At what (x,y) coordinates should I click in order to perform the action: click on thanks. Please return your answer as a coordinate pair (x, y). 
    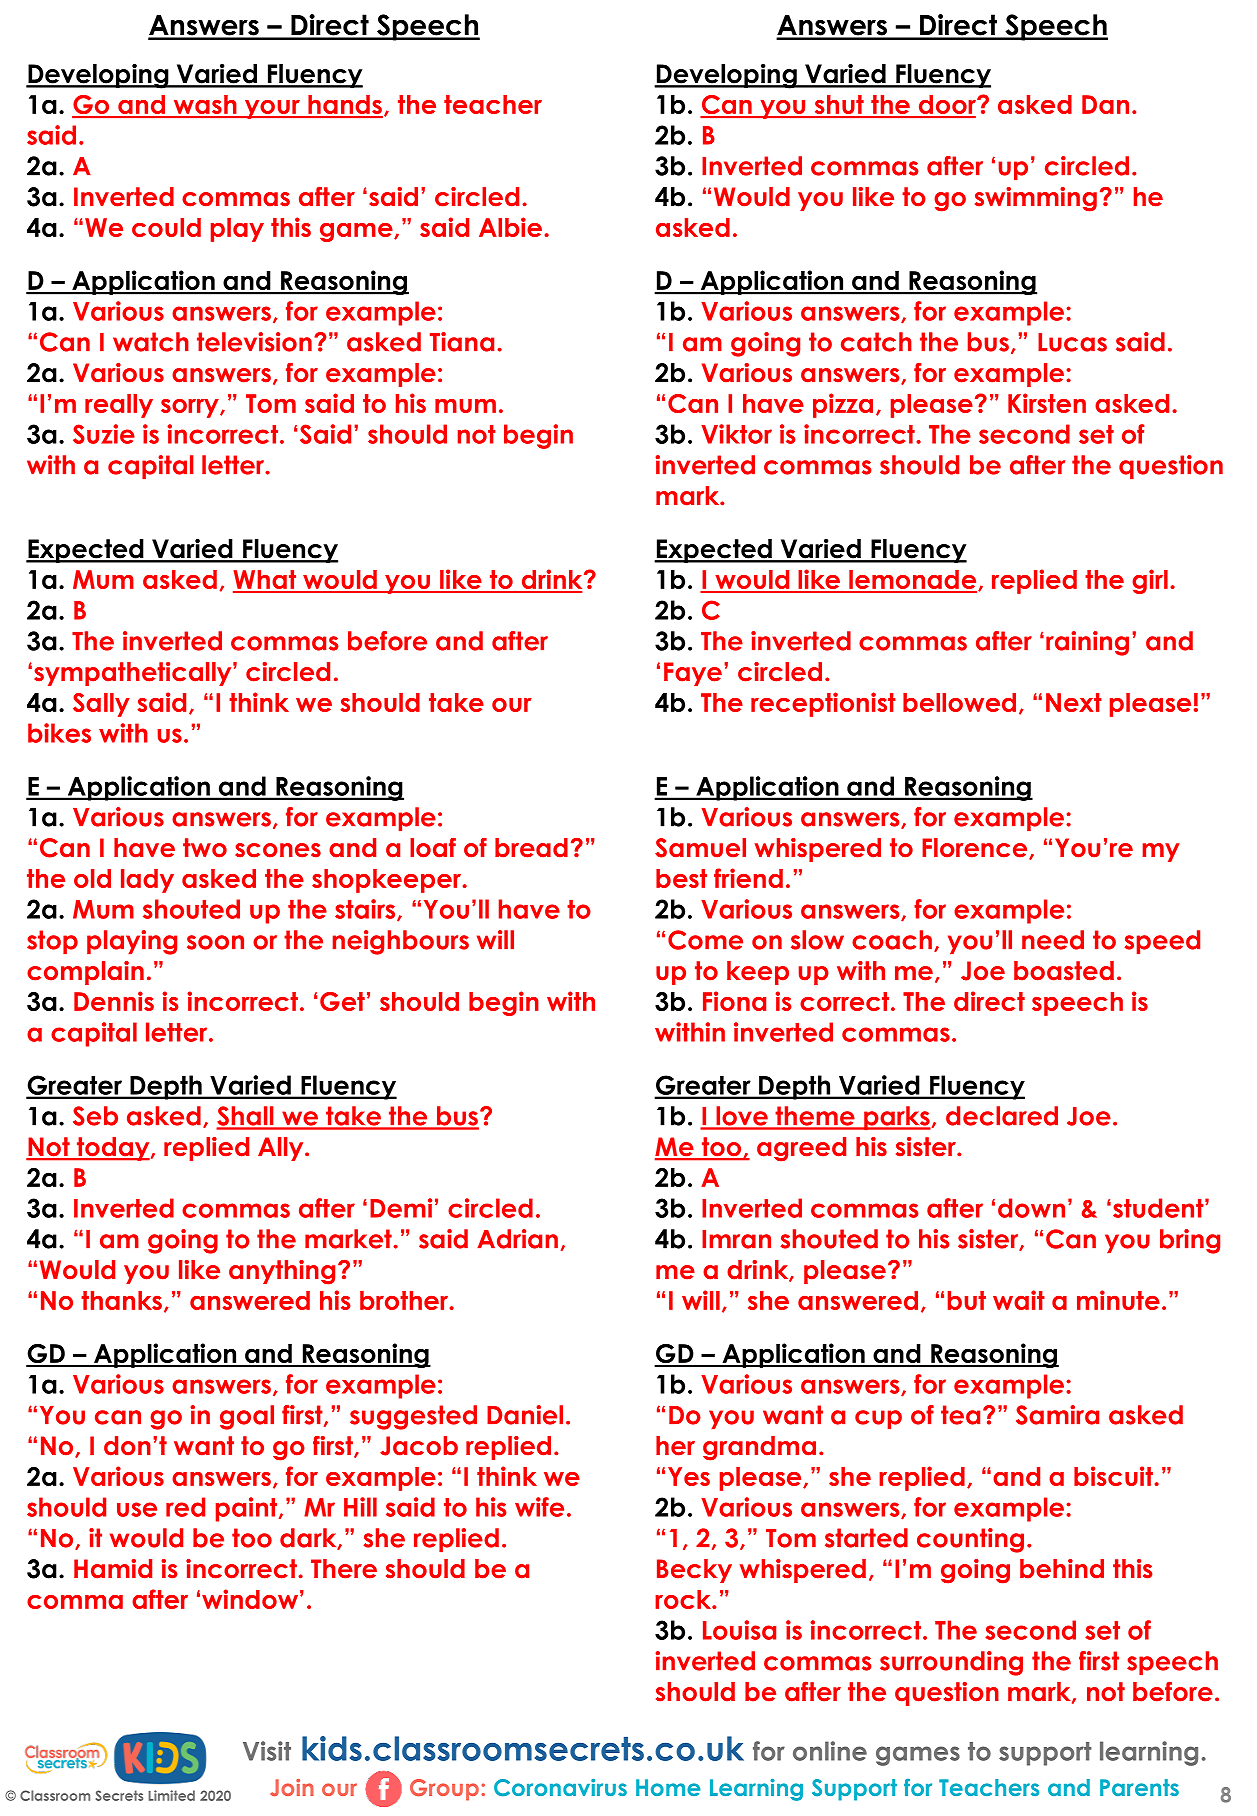
    Looking at the image, I should click on (121, 1300).
